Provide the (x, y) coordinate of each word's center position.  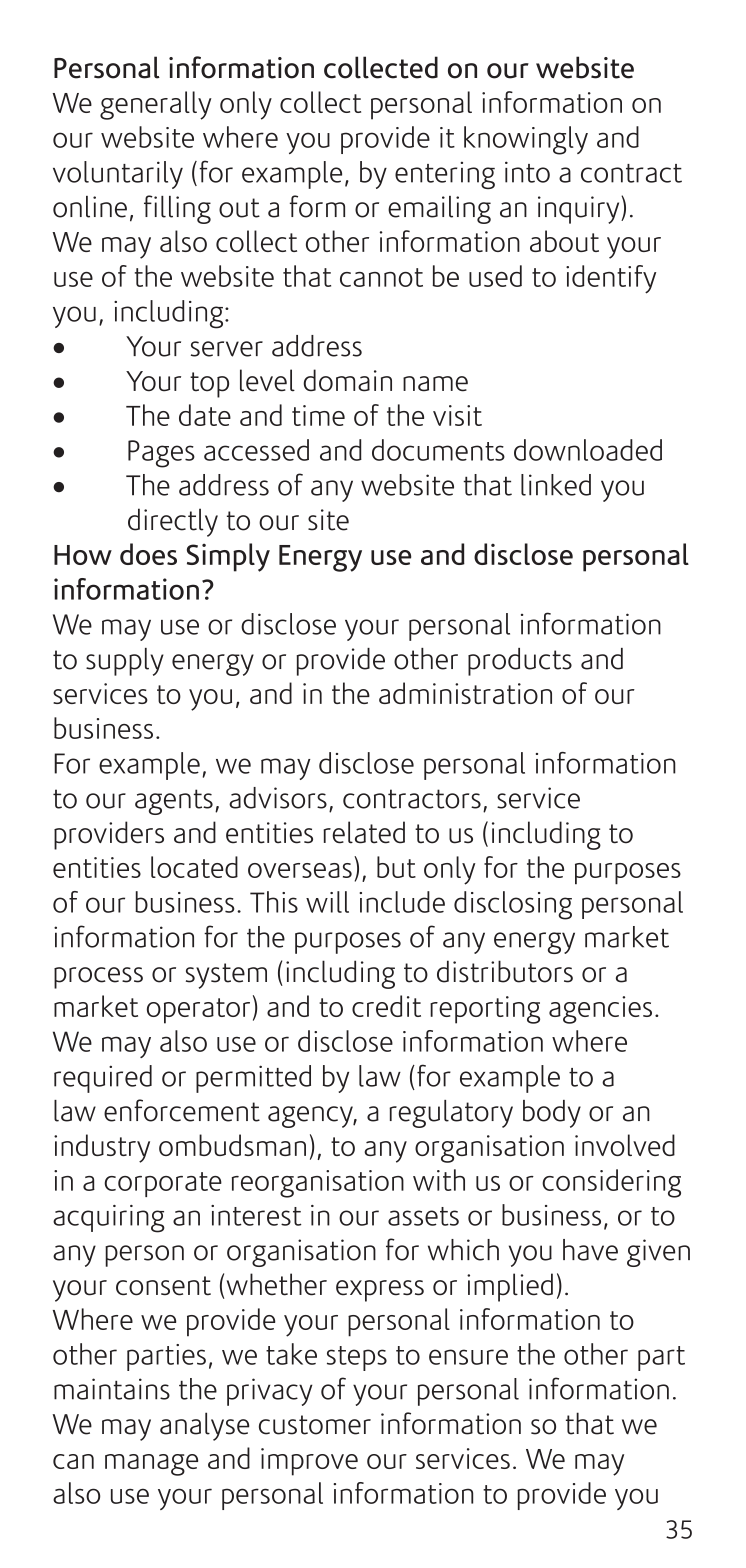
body (552, 1114)
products (520, 662)
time (318, 415)
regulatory (451, 1114)
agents (174, 802)
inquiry (580, 210)
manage (151, 1465)
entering (445, 175)
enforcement (182, 1110)
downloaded (588, 450)
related (364, 832)
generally (156, 105)
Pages (161, 454)
